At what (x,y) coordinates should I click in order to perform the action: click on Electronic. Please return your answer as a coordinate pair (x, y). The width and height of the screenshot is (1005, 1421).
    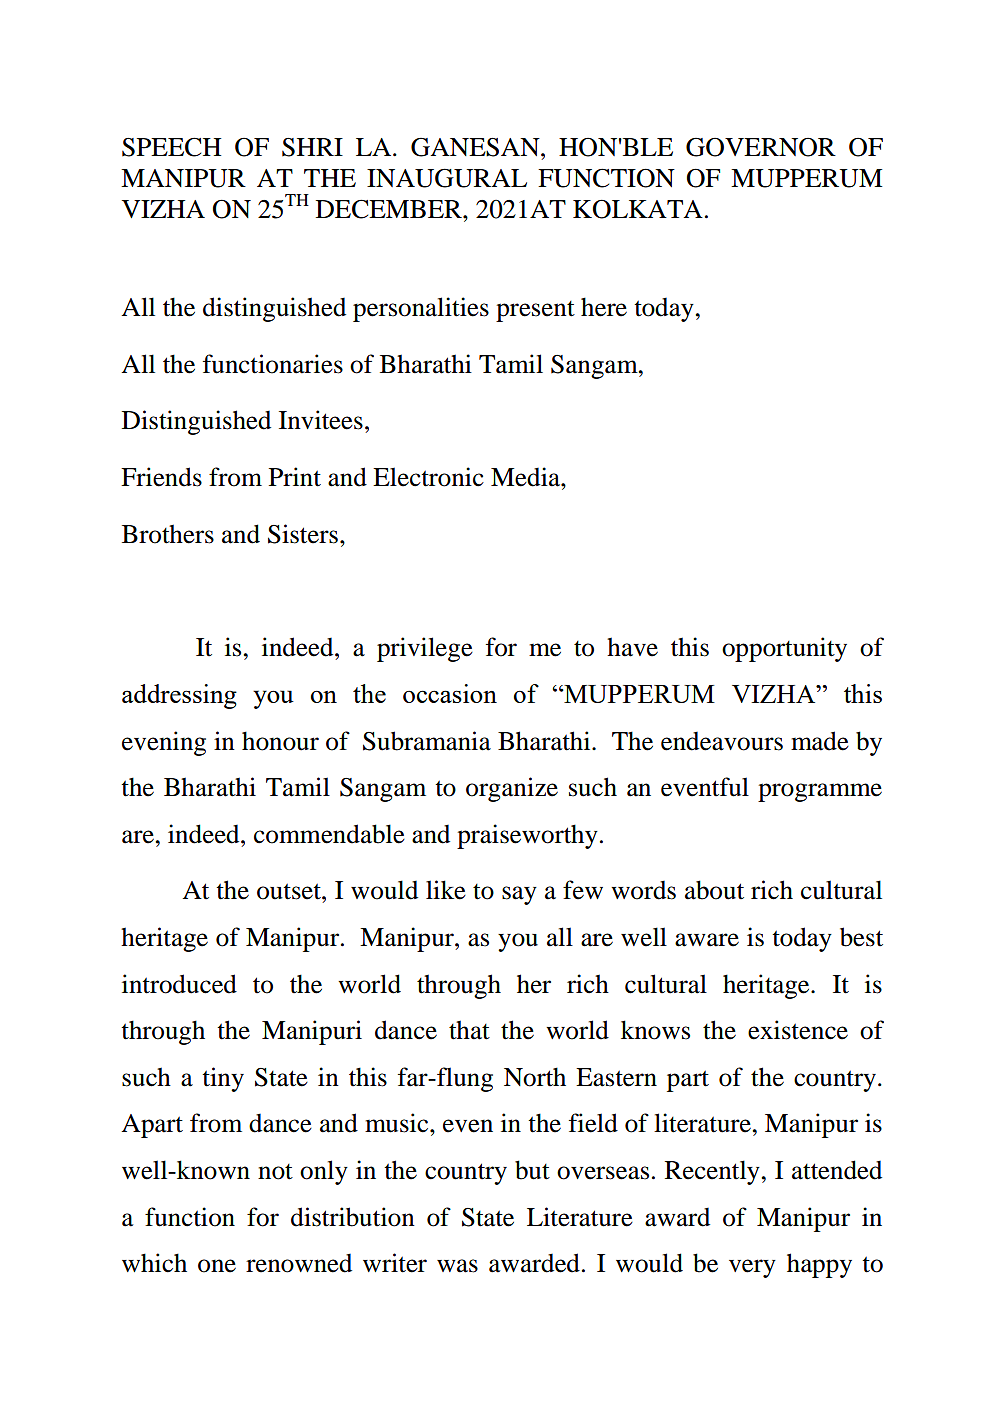
    Looking at the image, I should click on (428, 477).
